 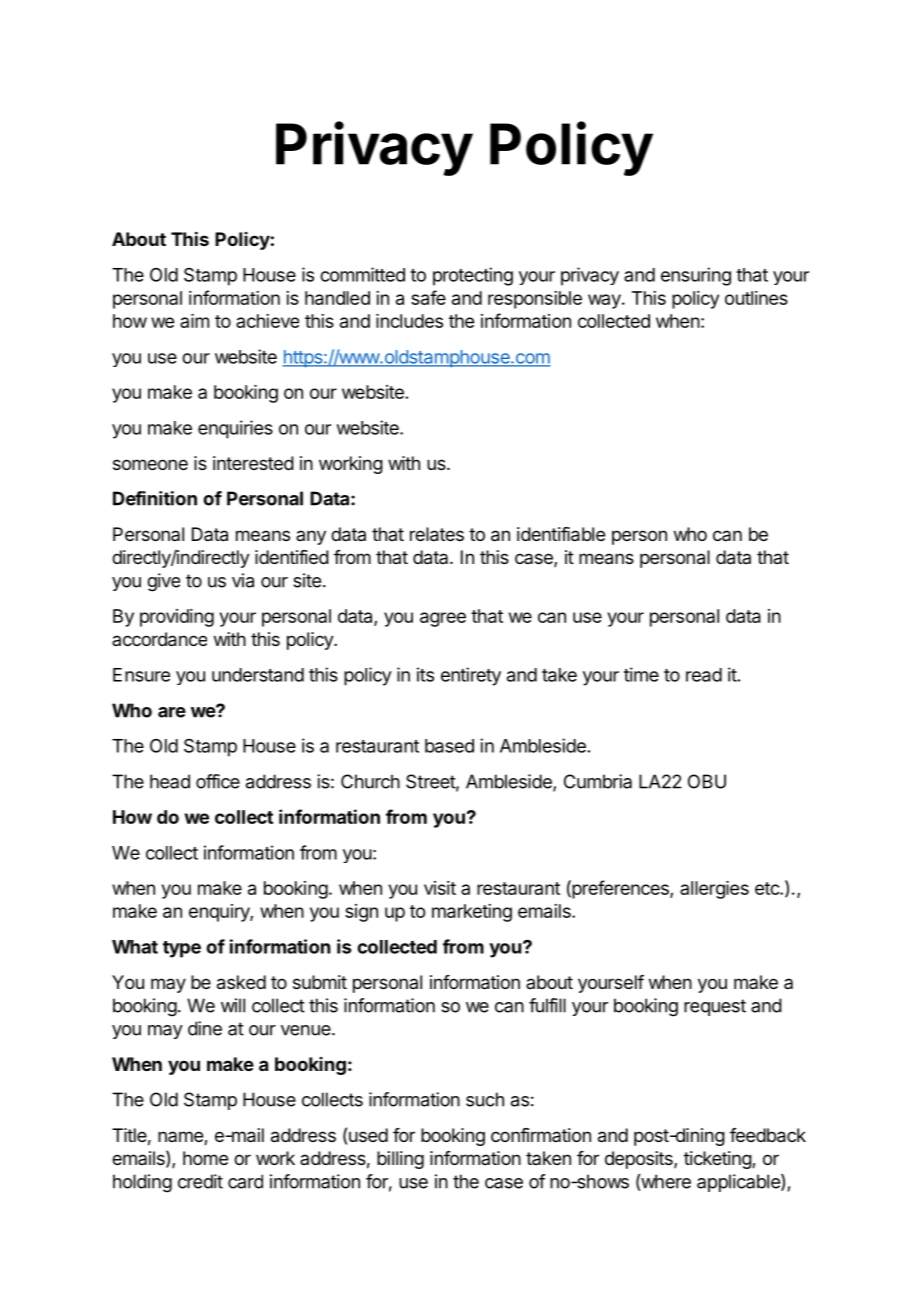 I want to click on read, so click(x=704, y=675).
